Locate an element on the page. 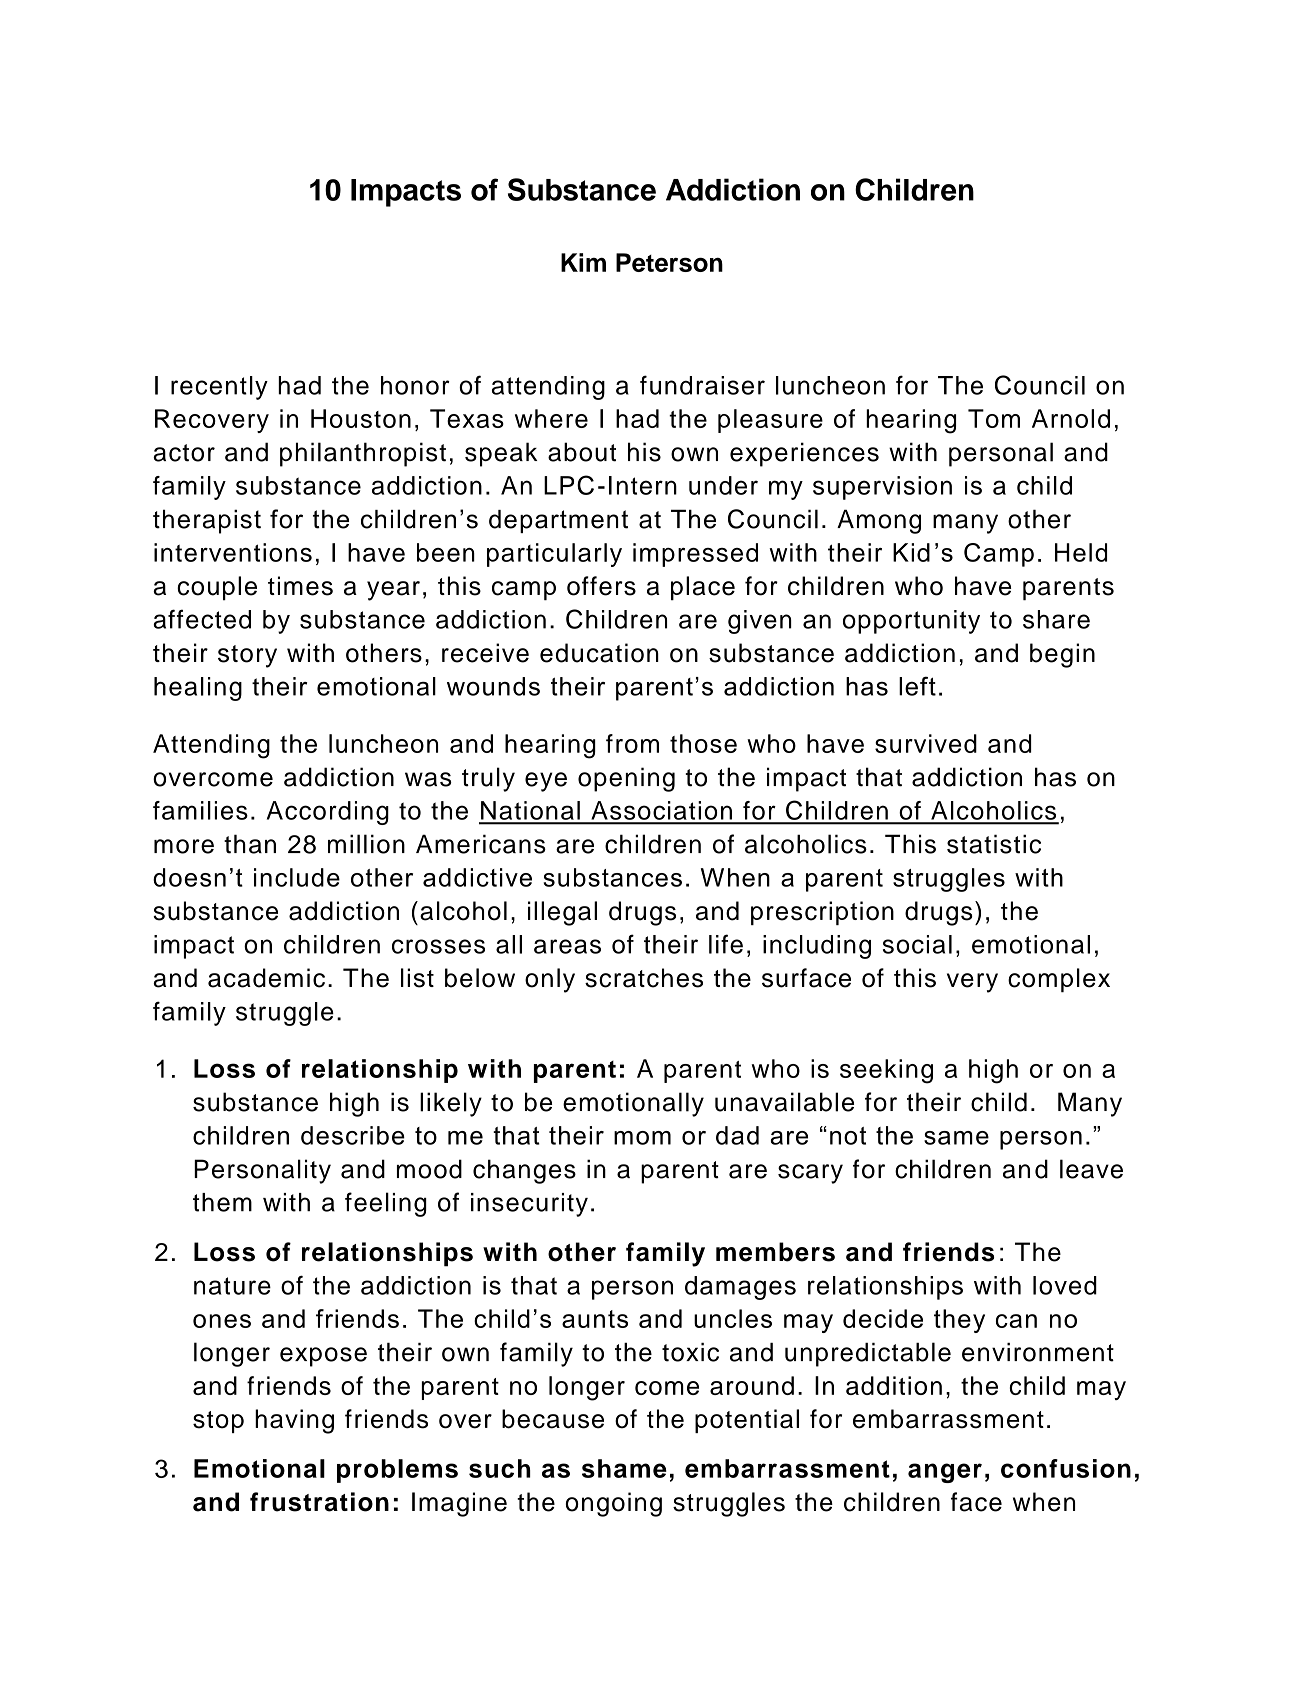 The image size is (1299, 1682). include is located at coordinates (297, 877).
